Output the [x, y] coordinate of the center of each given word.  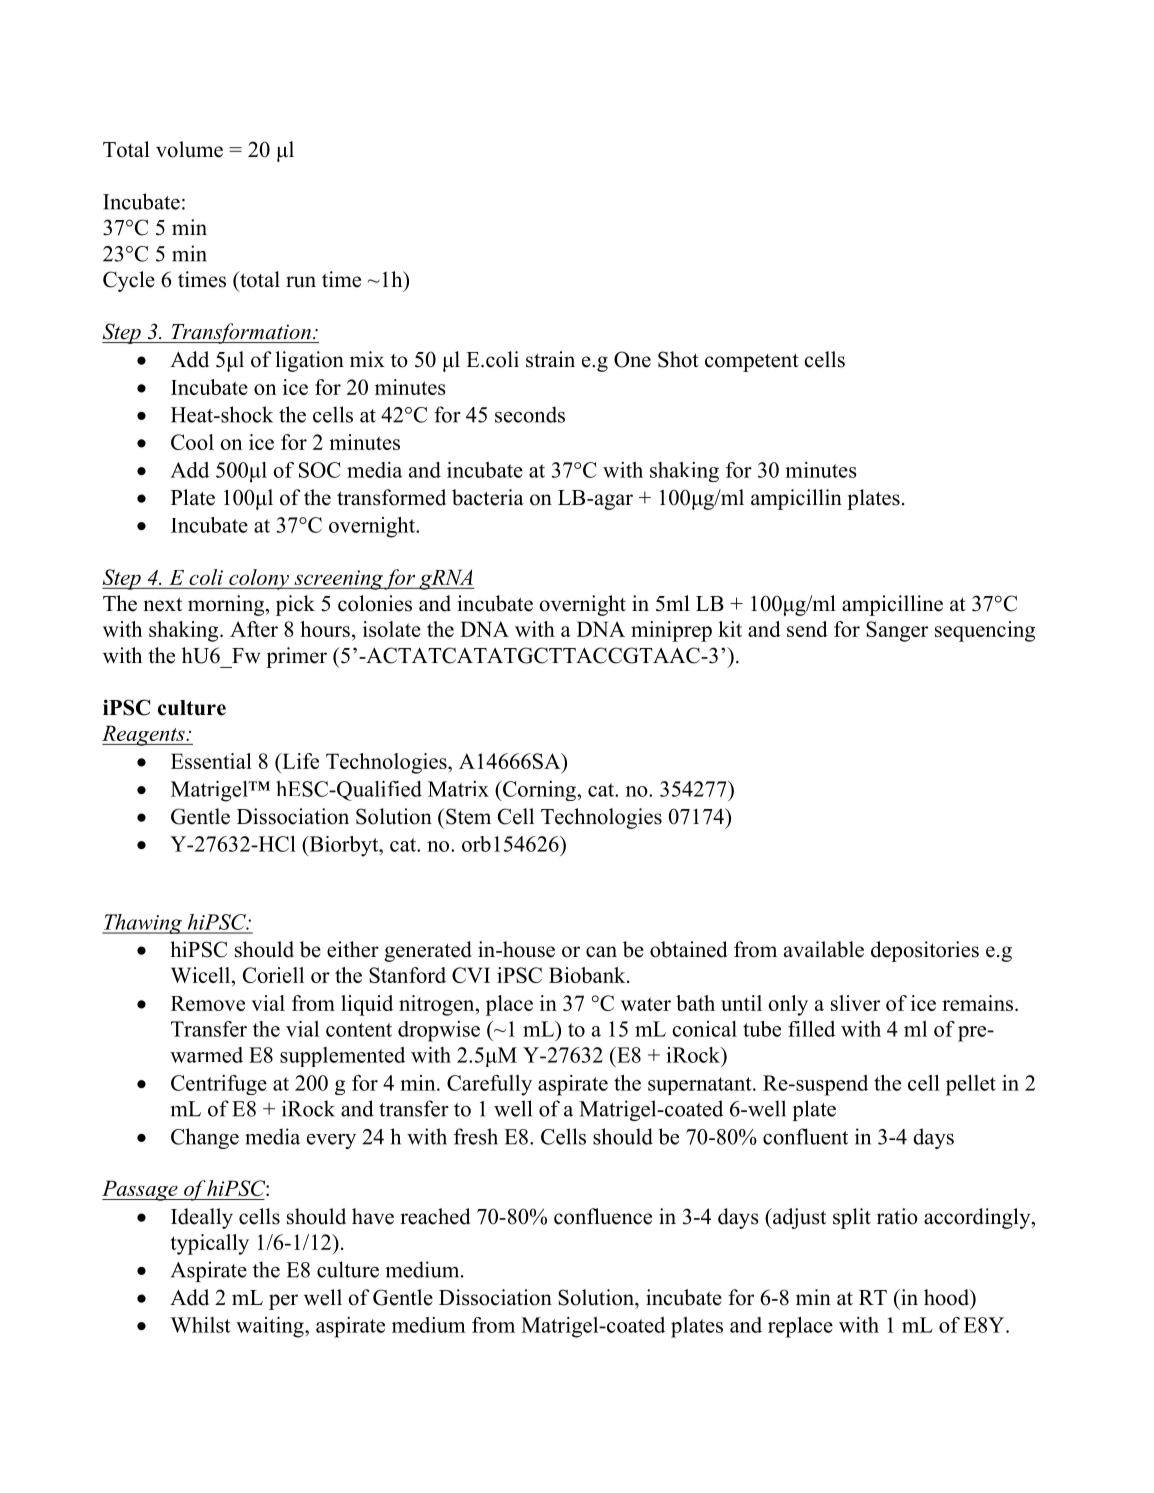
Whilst [200, 1325]
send [807, 629]
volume [189, 149]
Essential [211, 761]
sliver [855, 1003]
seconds [530, 414]
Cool [192, 442]
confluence [603, 1216]
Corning [539, 791]
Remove [208, 1003]
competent [752, 362]
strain [550, 359]
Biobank [588, 975]
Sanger [897, 631]
